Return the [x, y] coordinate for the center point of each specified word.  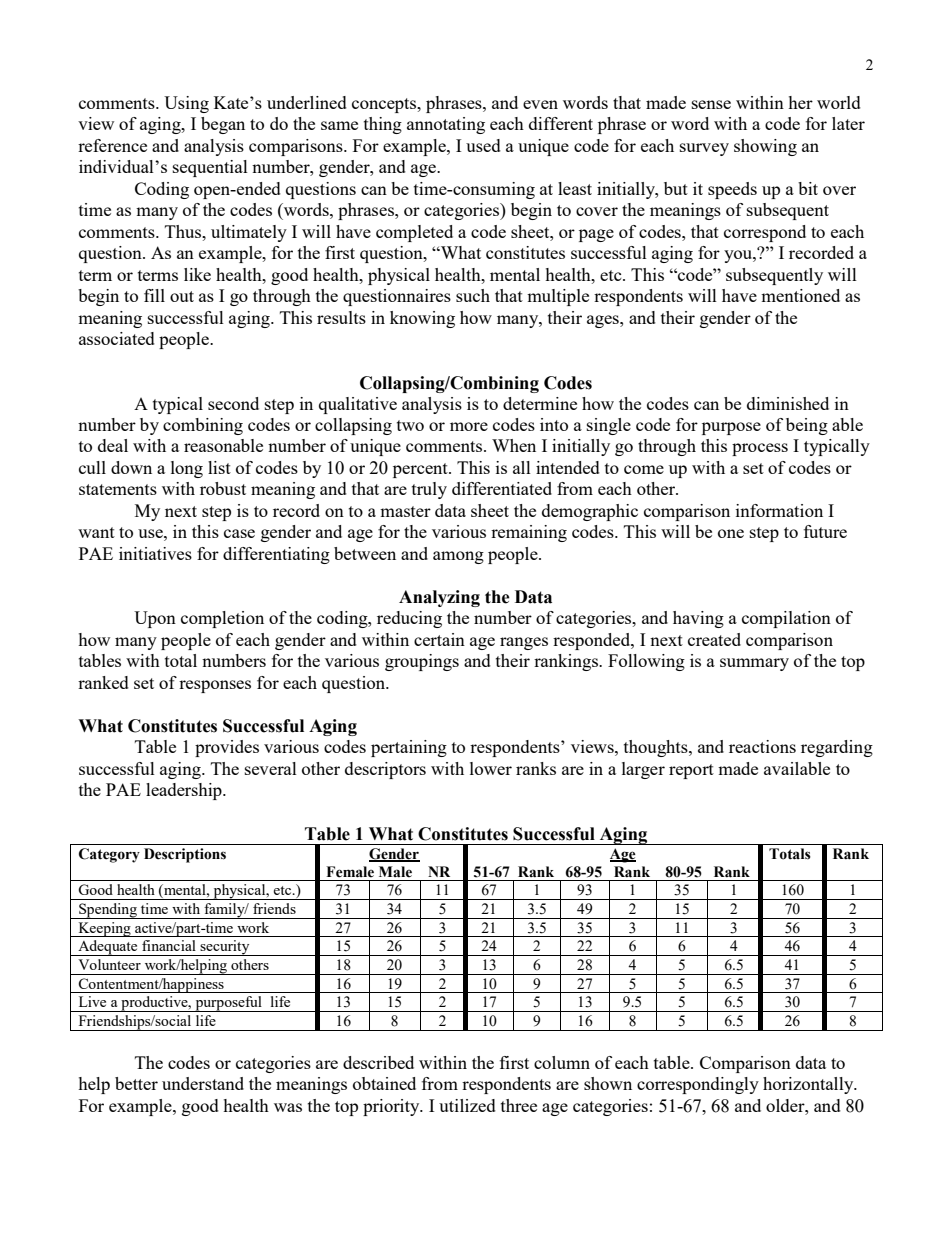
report [691, 771]
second [233, 403]
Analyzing [439, 598]
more [469, 426]
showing [765, 147]
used [483, 145]
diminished [788, 403]
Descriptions [185, 855]
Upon [155, 619]
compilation [786, 619]
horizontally [809, 1085]
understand [203, 1083]
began [223, 125]
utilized [467, 1105]
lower [491, 768]
